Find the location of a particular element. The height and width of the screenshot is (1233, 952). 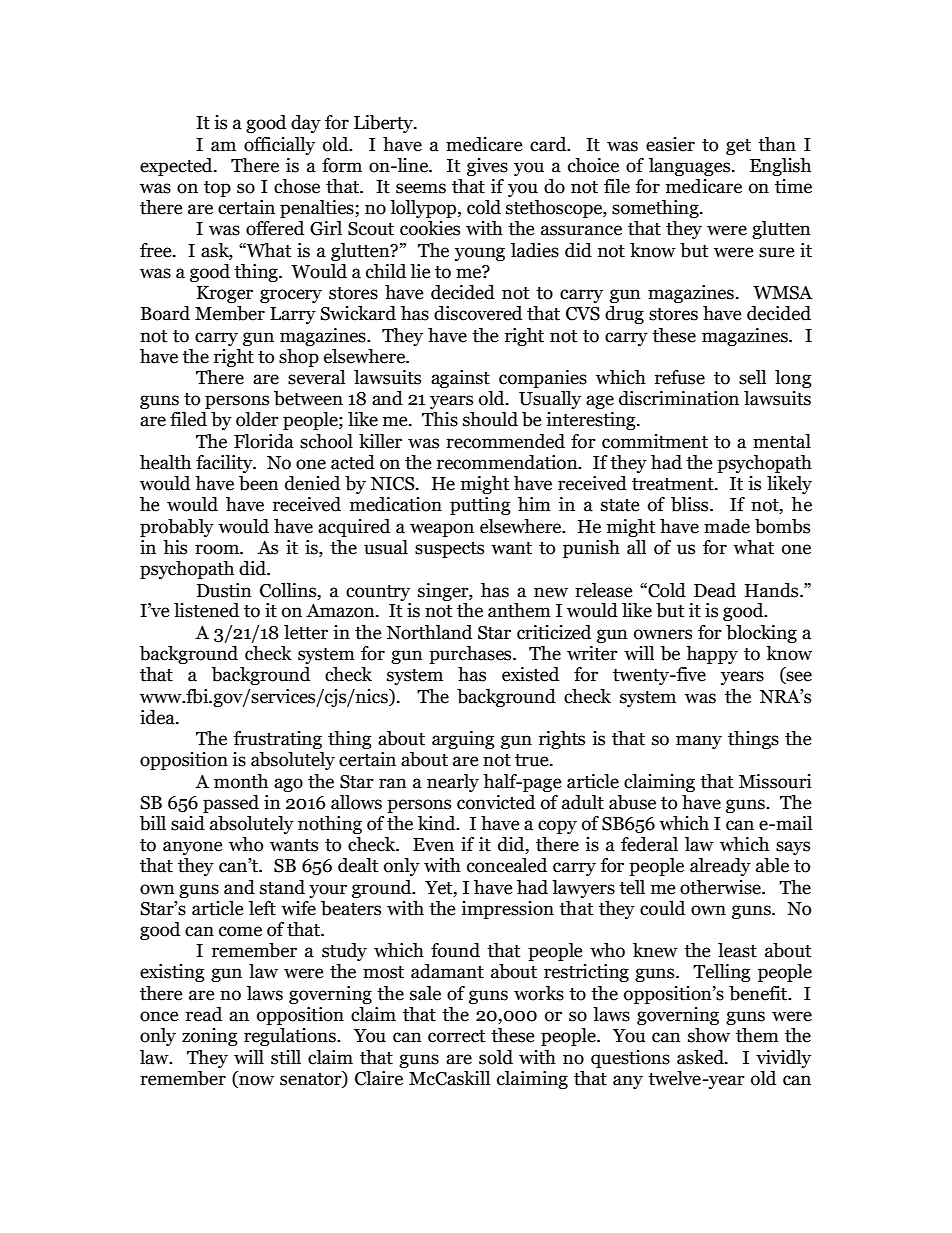

correct is located at coordinates (456, 1036).
